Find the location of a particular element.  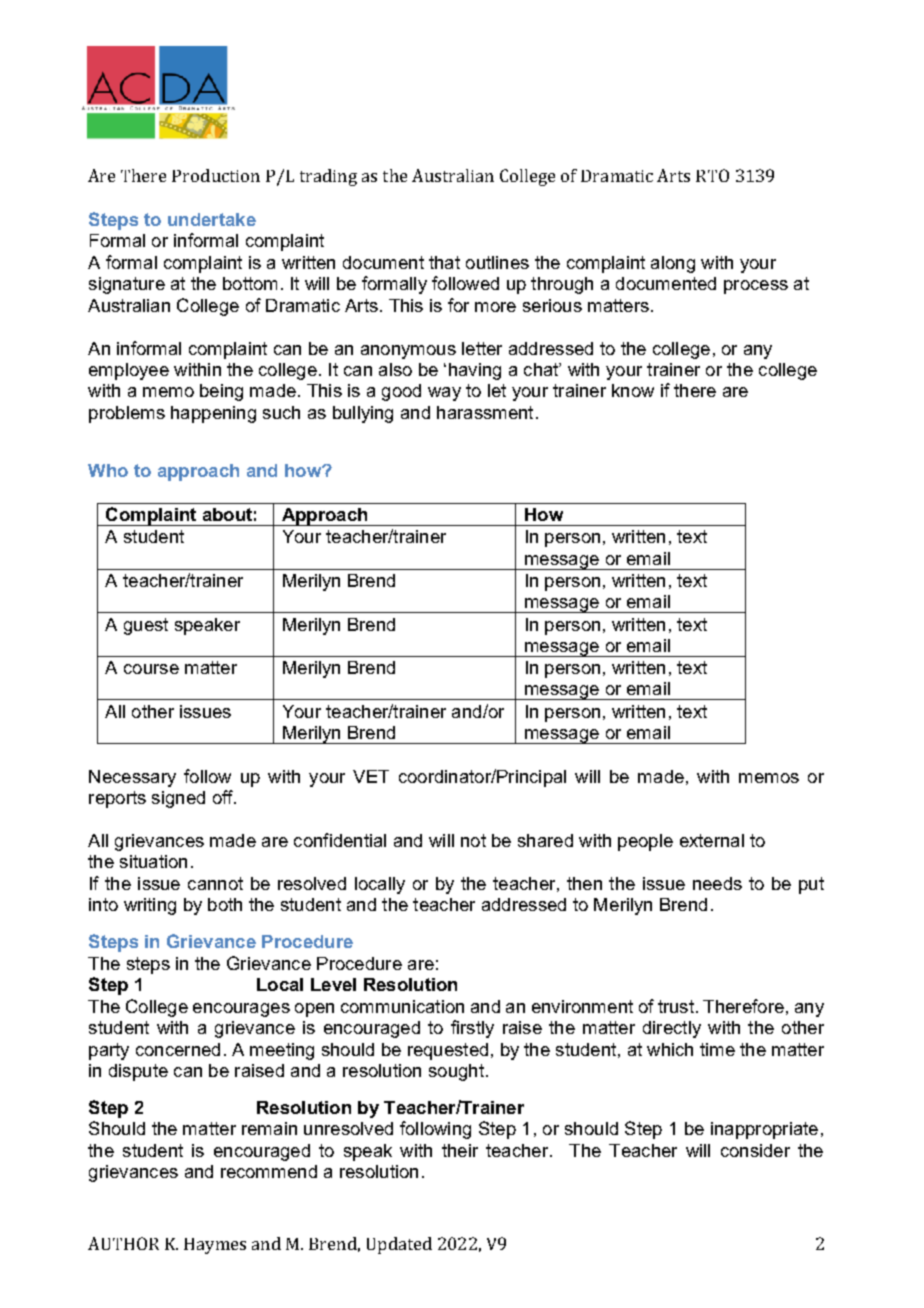

RTO is located at coordinates (712, 175).
